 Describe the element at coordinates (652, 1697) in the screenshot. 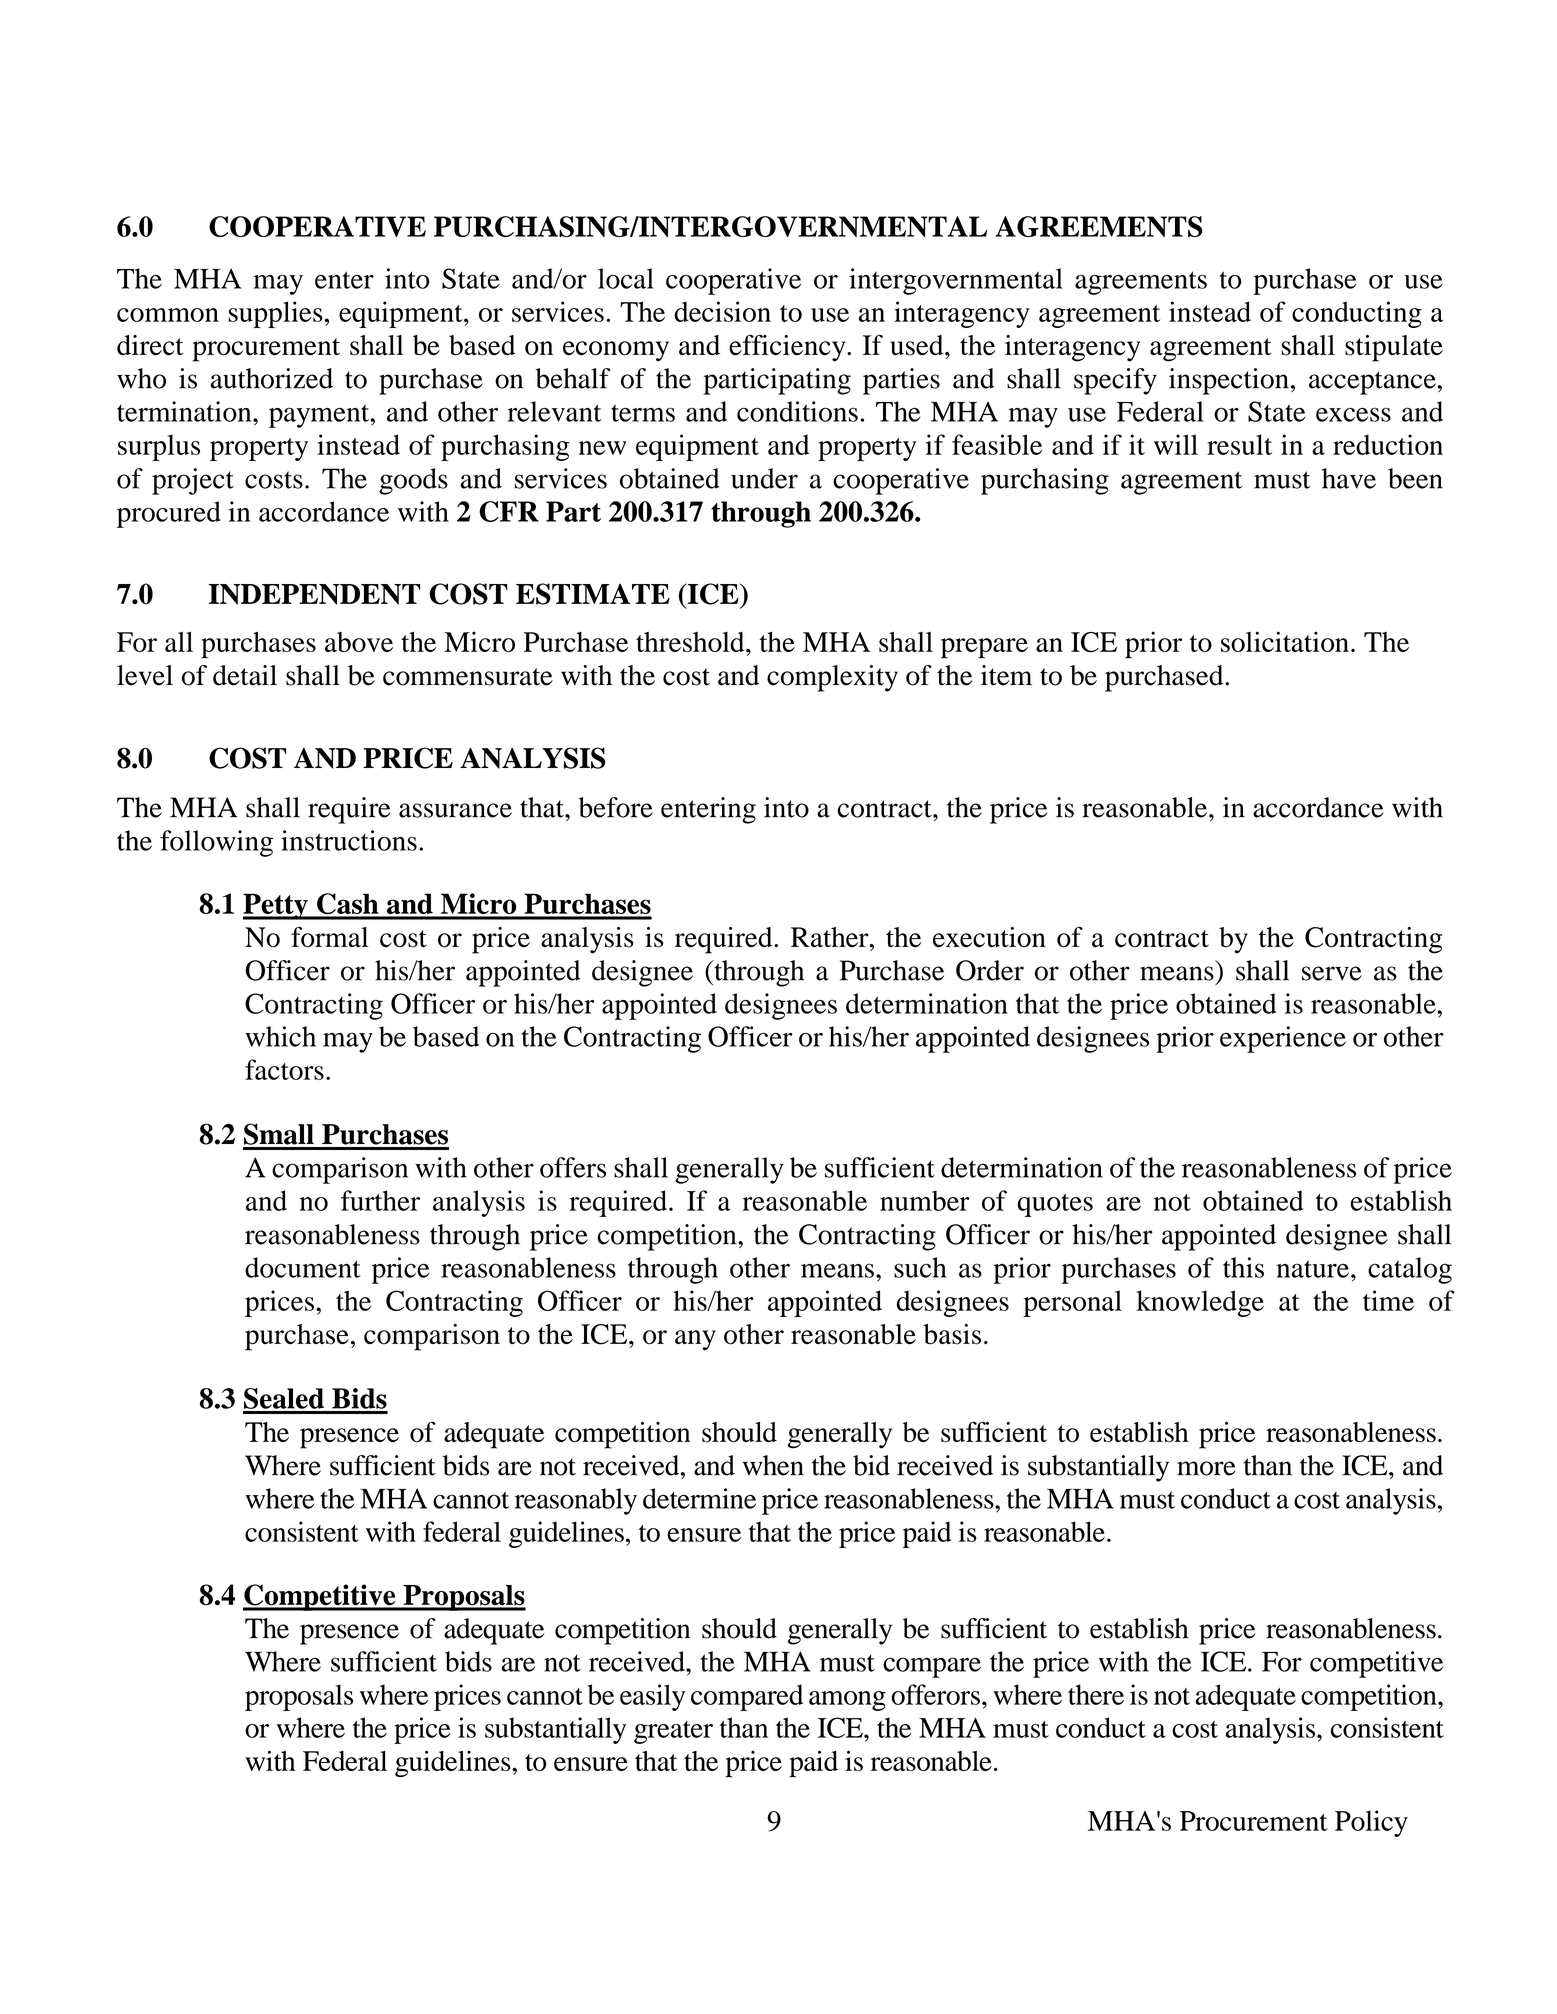

I see `easily` at that location.
